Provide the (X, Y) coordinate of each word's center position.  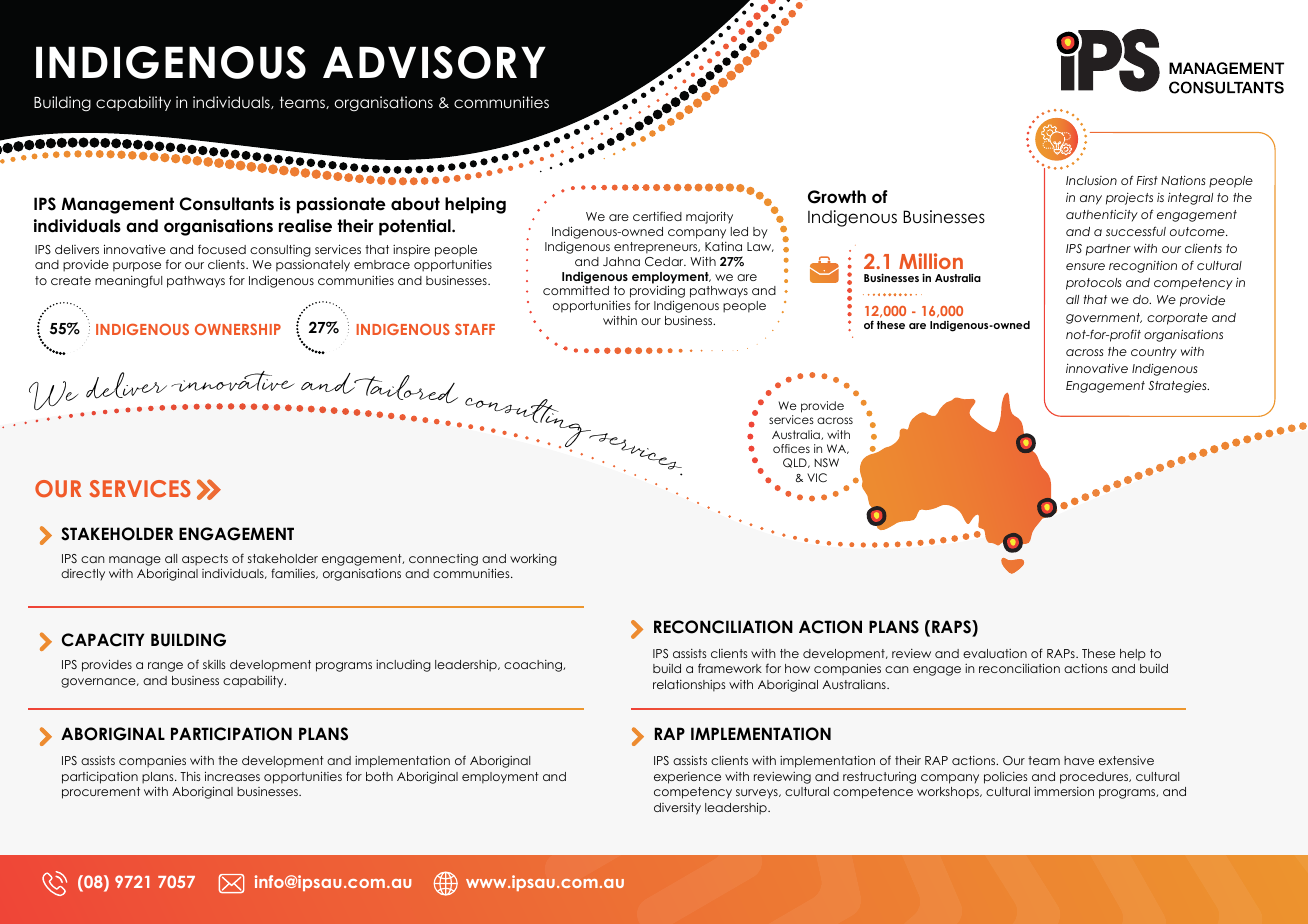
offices (791, 448)
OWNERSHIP (238, 329)
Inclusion (1091, 180)
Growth (837, 197)
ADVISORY (434, 62)
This (190, 776)
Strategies (1178, 386)
